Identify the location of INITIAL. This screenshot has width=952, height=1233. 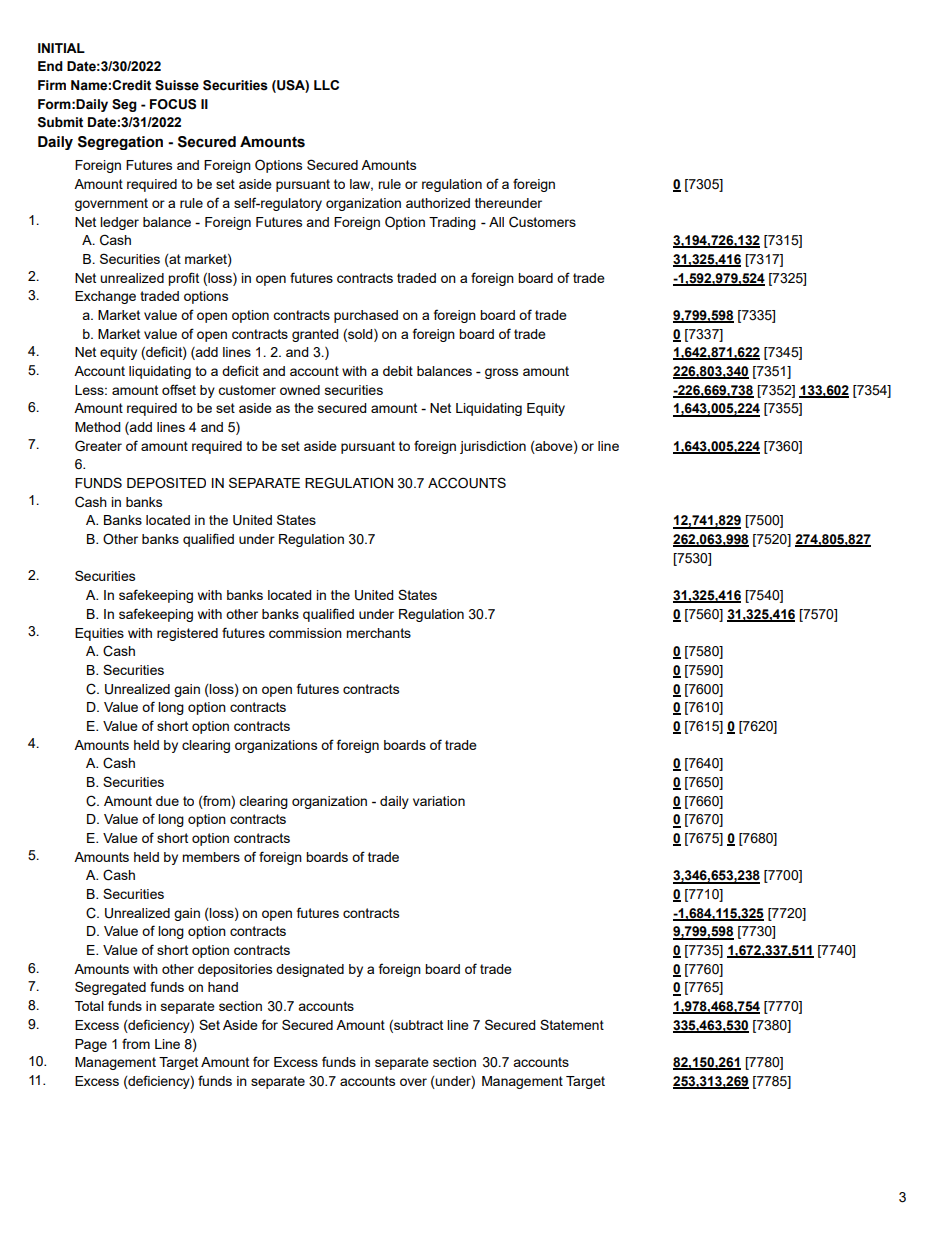
(61, 48).
